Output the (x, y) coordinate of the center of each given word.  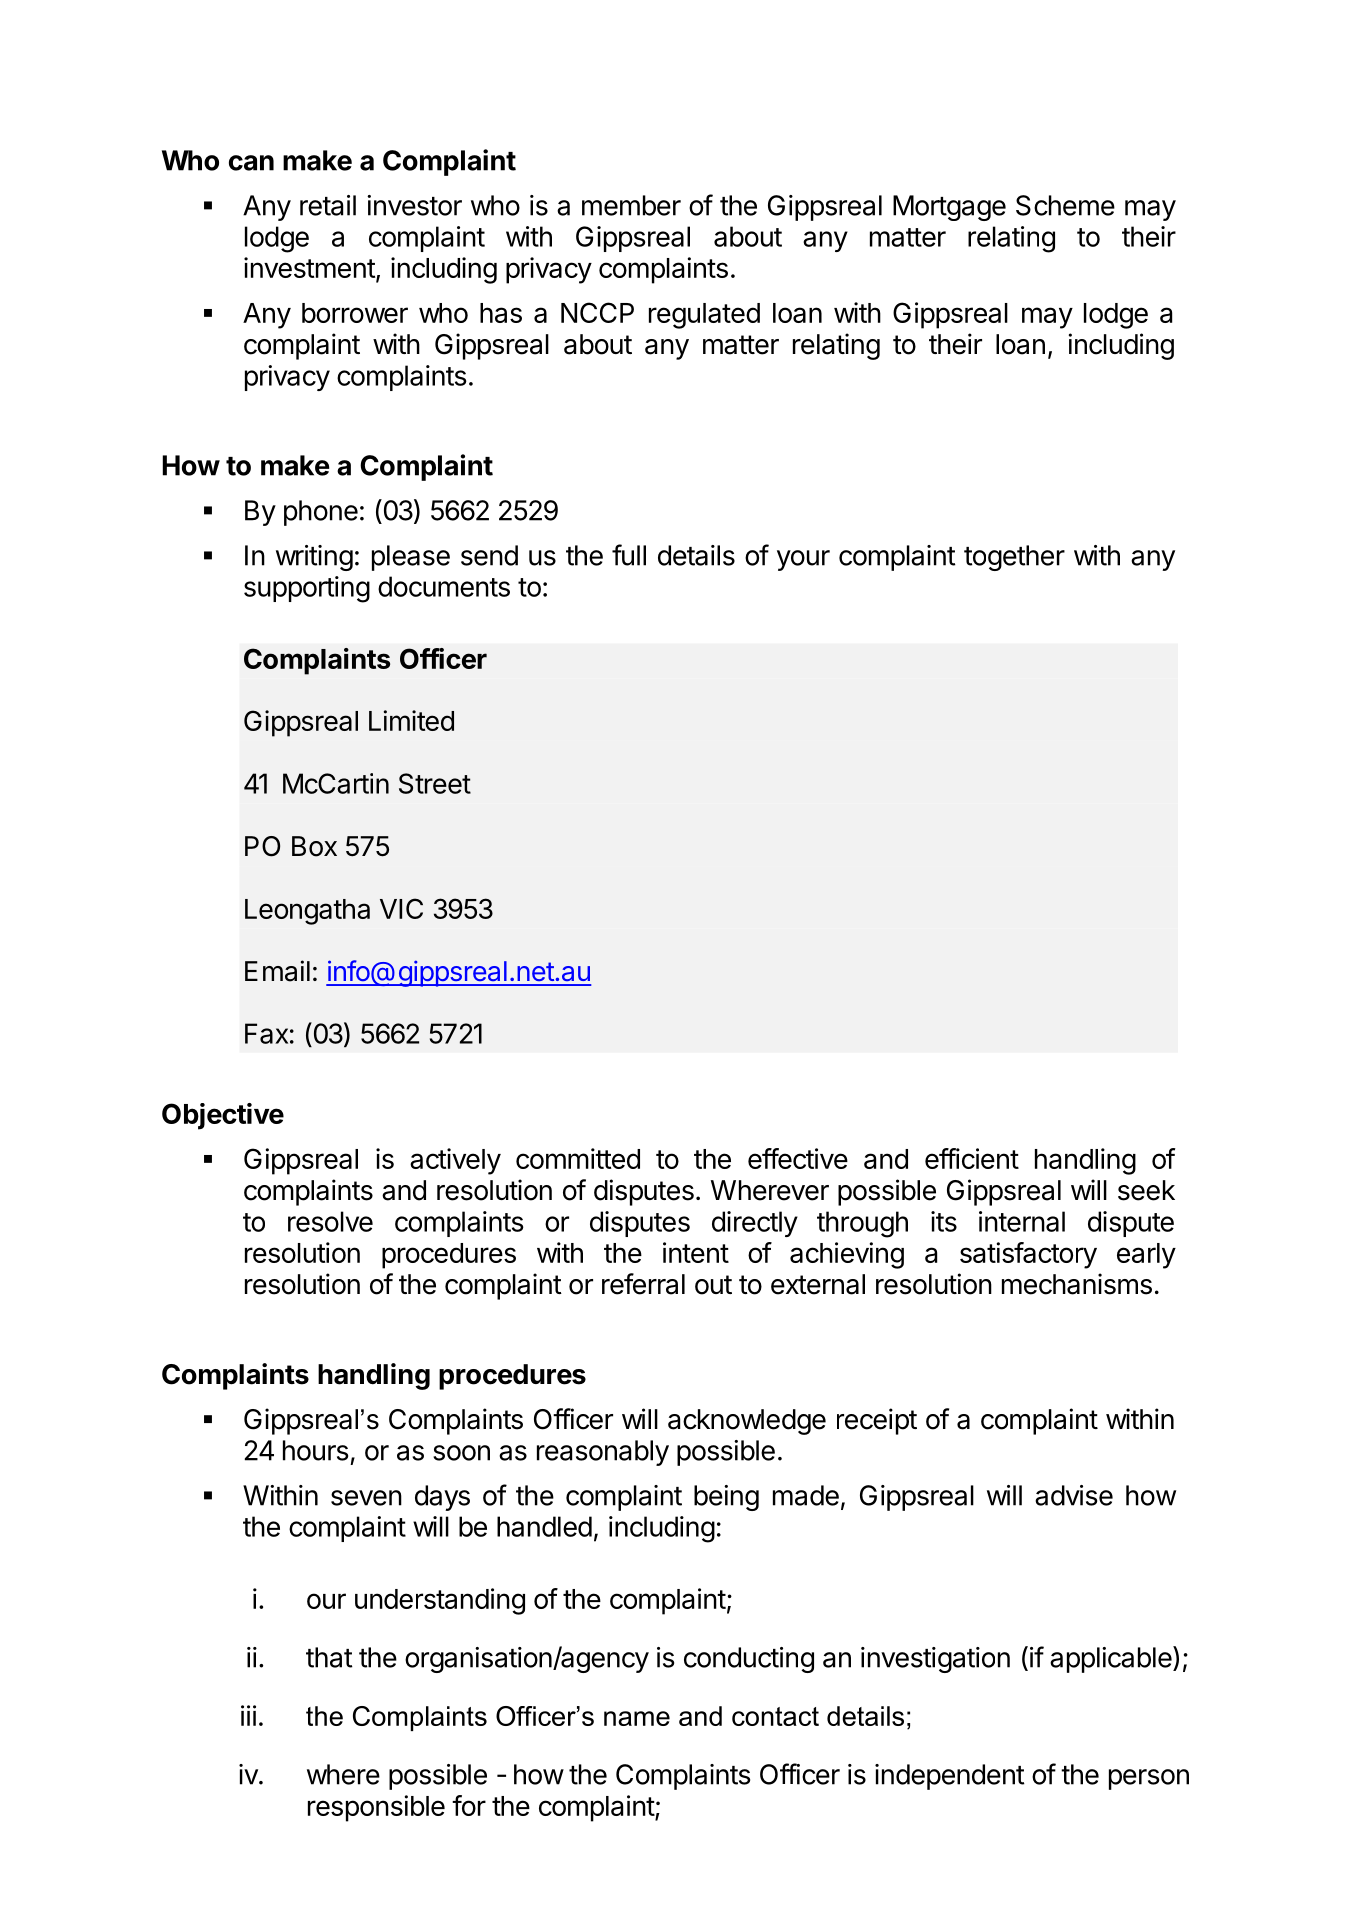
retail (328, 205)
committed (578, 1158)
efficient (972, 1158)
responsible (376, 1808)
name (637, 1718)
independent (950, 1777)
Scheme (1065, 205)
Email (277, 971)
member (631, 205)
